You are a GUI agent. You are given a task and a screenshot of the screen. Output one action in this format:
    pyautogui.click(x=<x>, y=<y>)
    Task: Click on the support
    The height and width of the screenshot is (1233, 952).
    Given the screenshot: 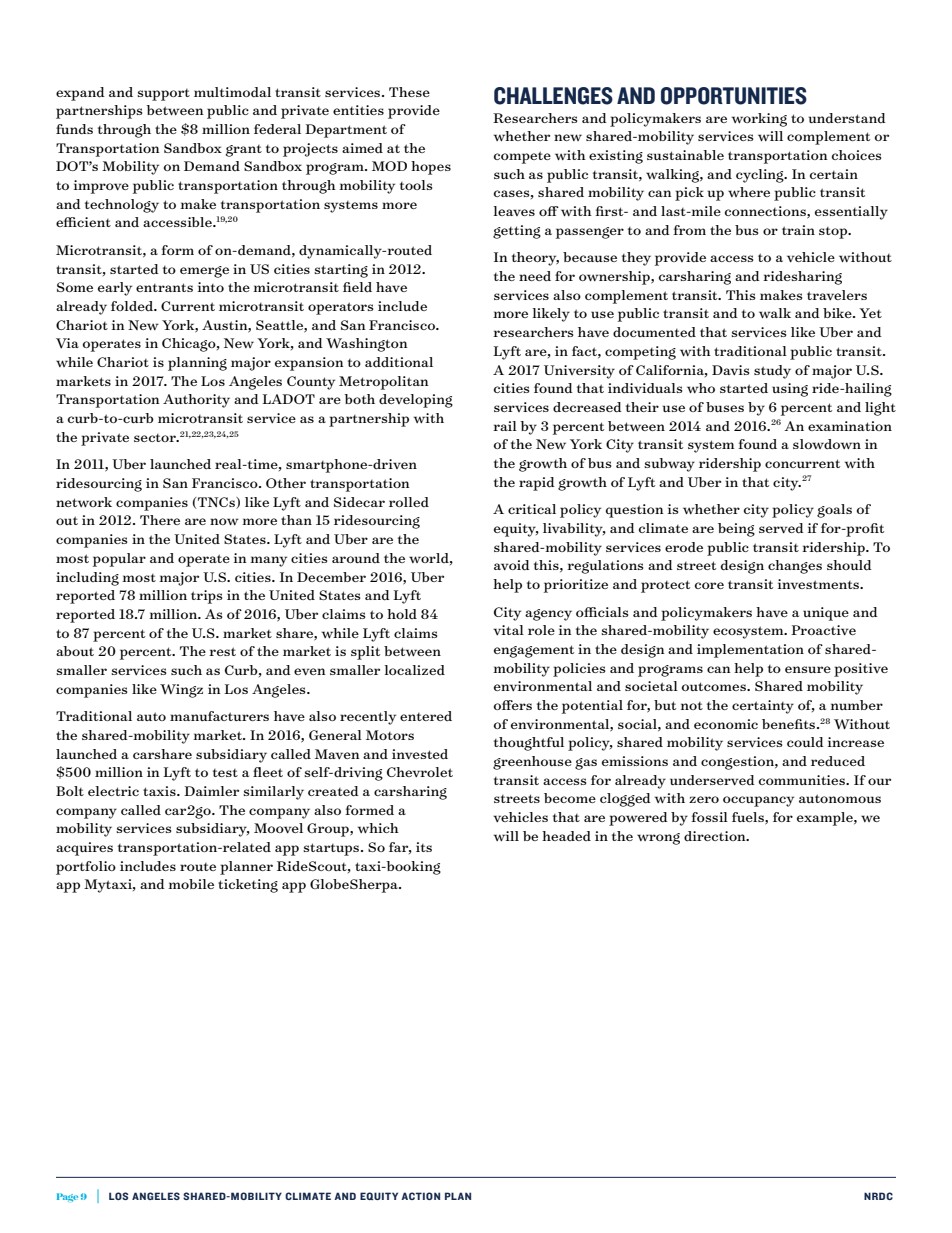 What is the action you would take?
    pyautogui.click(x=163, y=95)
